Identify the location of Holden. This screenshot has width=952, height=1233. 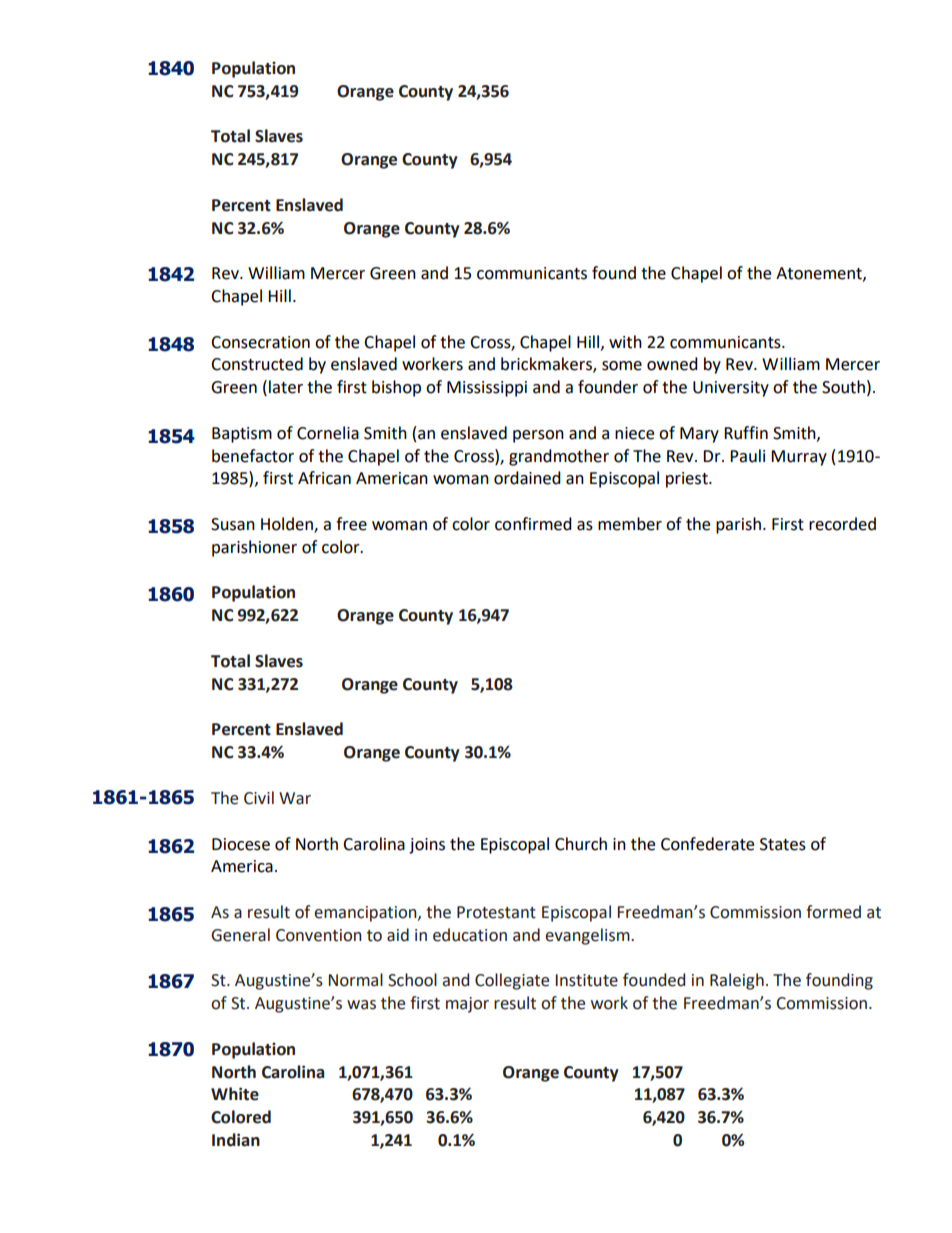
(288, 524).
